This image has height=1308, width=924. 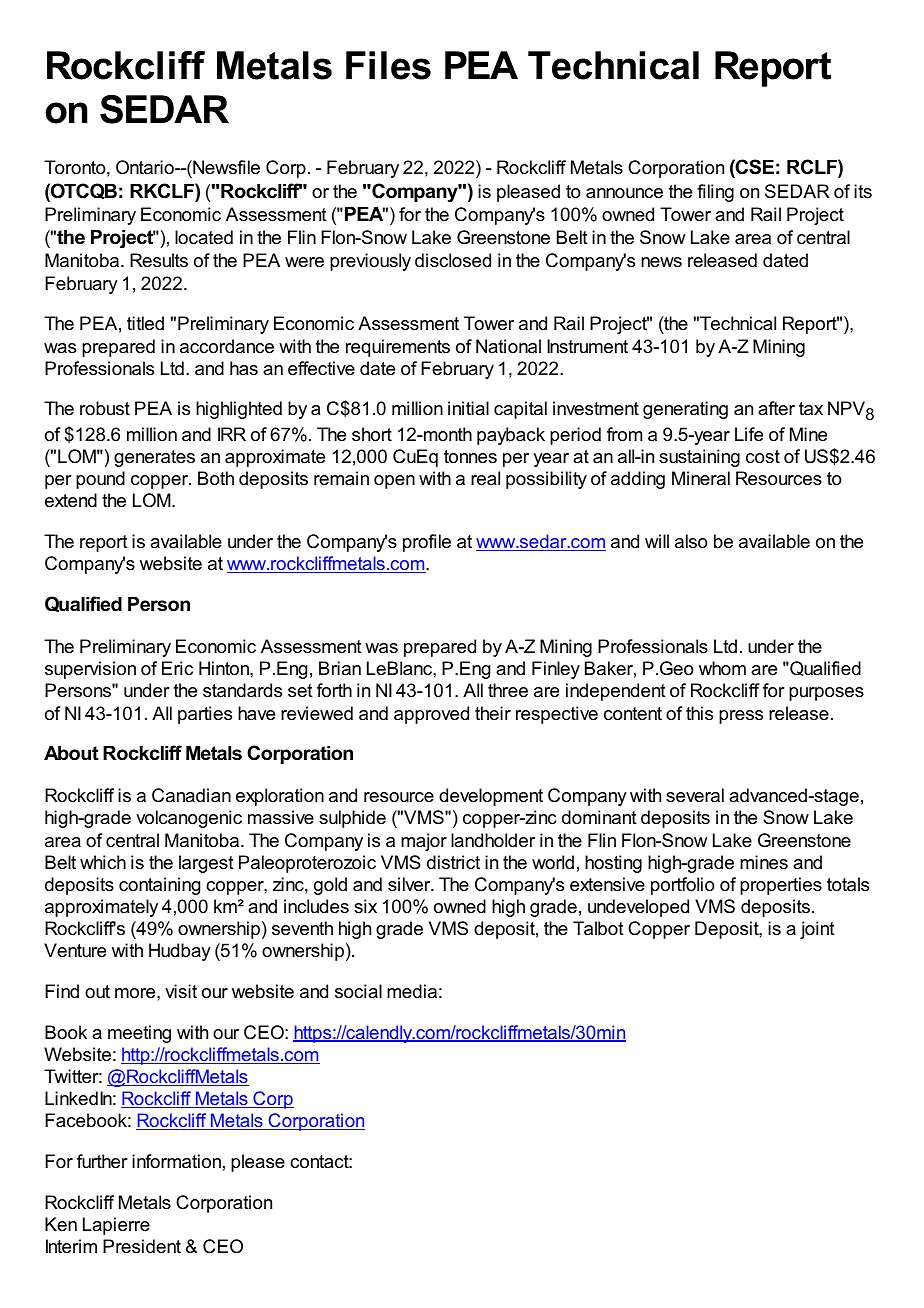 What do you see at coordinates (204, 237) in the image?
I see `located` at bounding box center [204, 237].
